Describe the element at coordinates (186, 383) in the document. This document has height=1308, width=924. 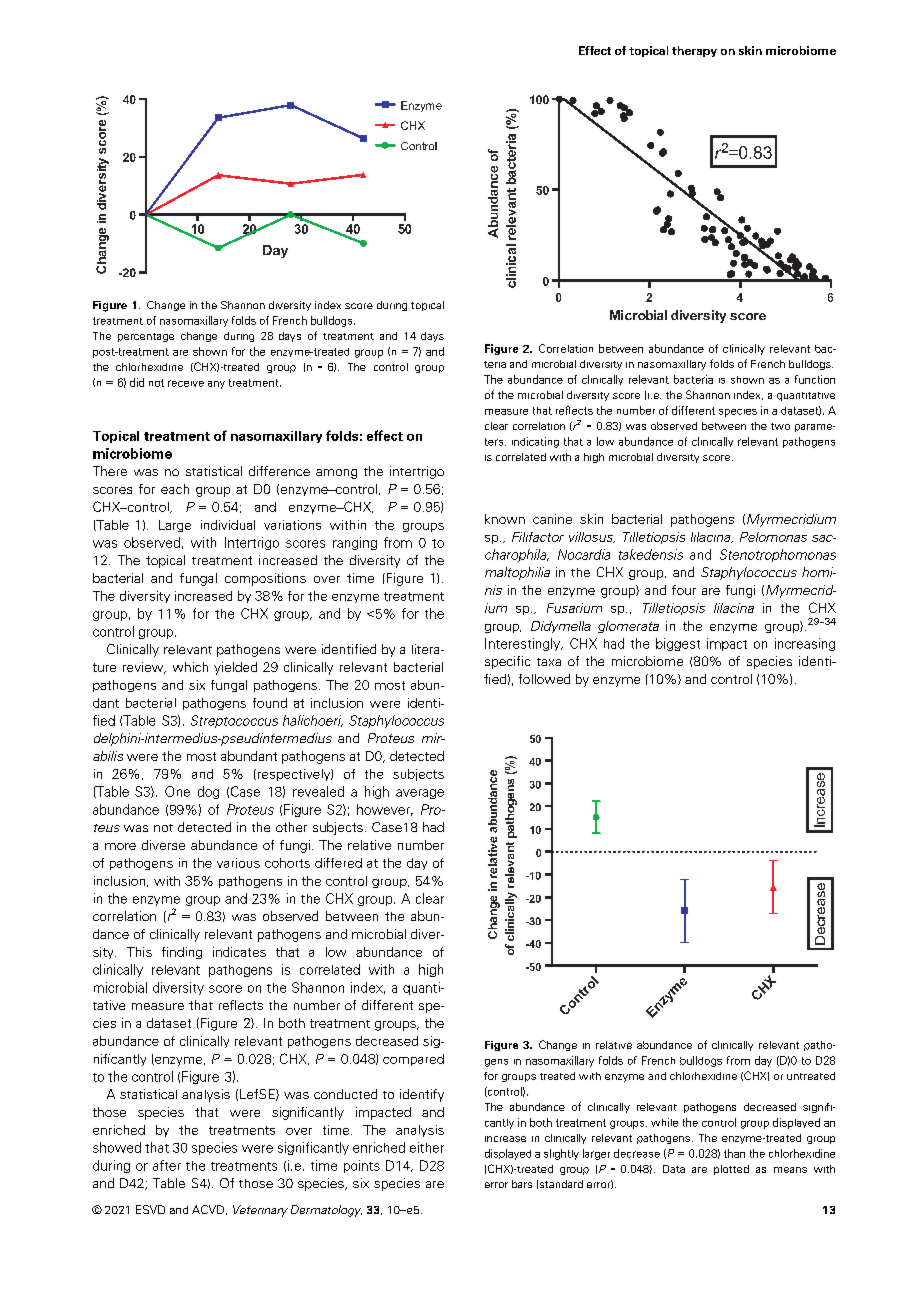
I see `receive` at that location.
